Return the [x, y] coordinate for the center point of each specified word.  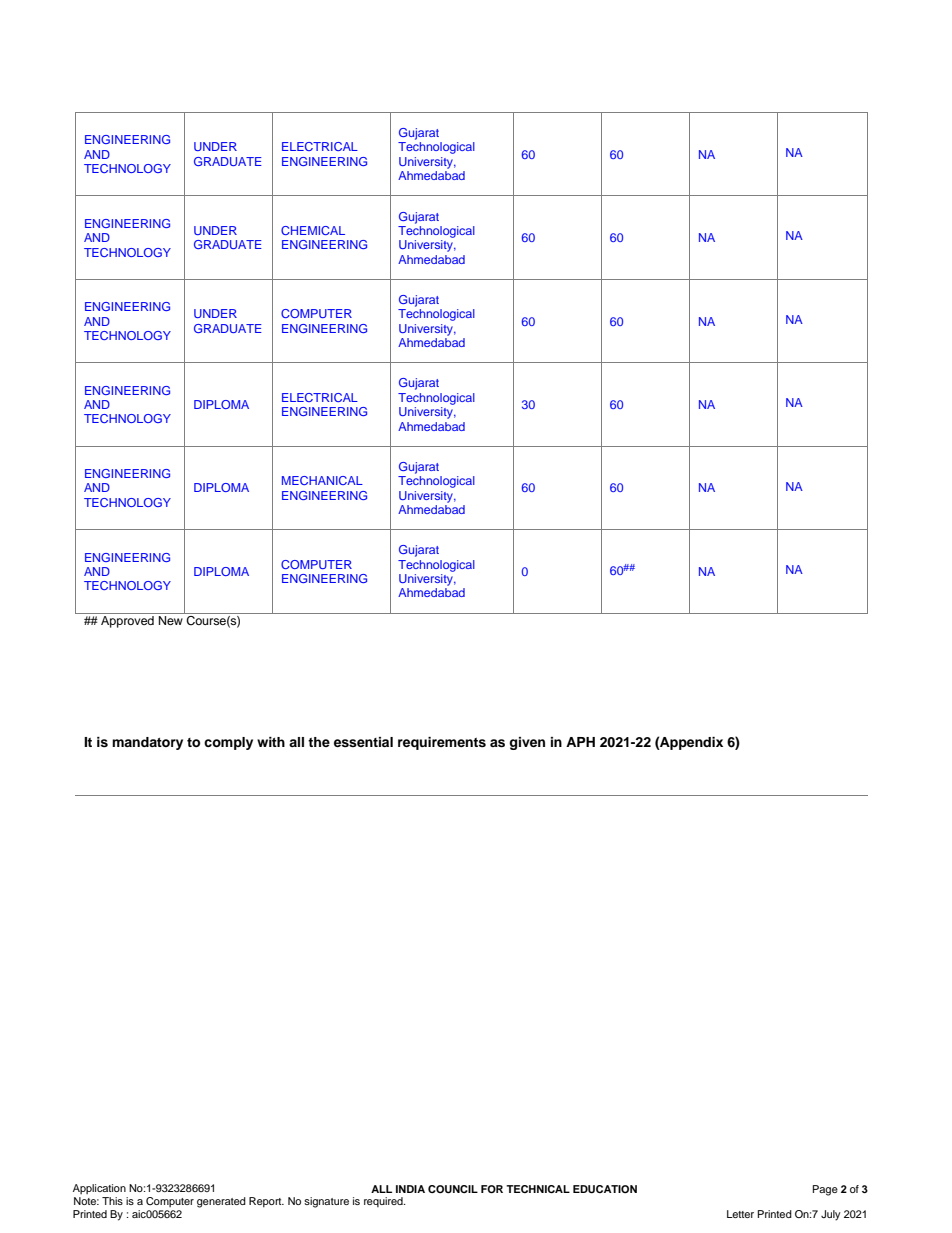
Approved [127, 622]
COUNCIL [453, 1189]
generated [221, 1202]
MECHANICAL [322, 480]
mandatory [147, 743]
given [527, 743]
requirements [442, 743]
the [319, 742]
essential [363, 742]
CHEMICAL [313, 230]
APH [580, 742]
